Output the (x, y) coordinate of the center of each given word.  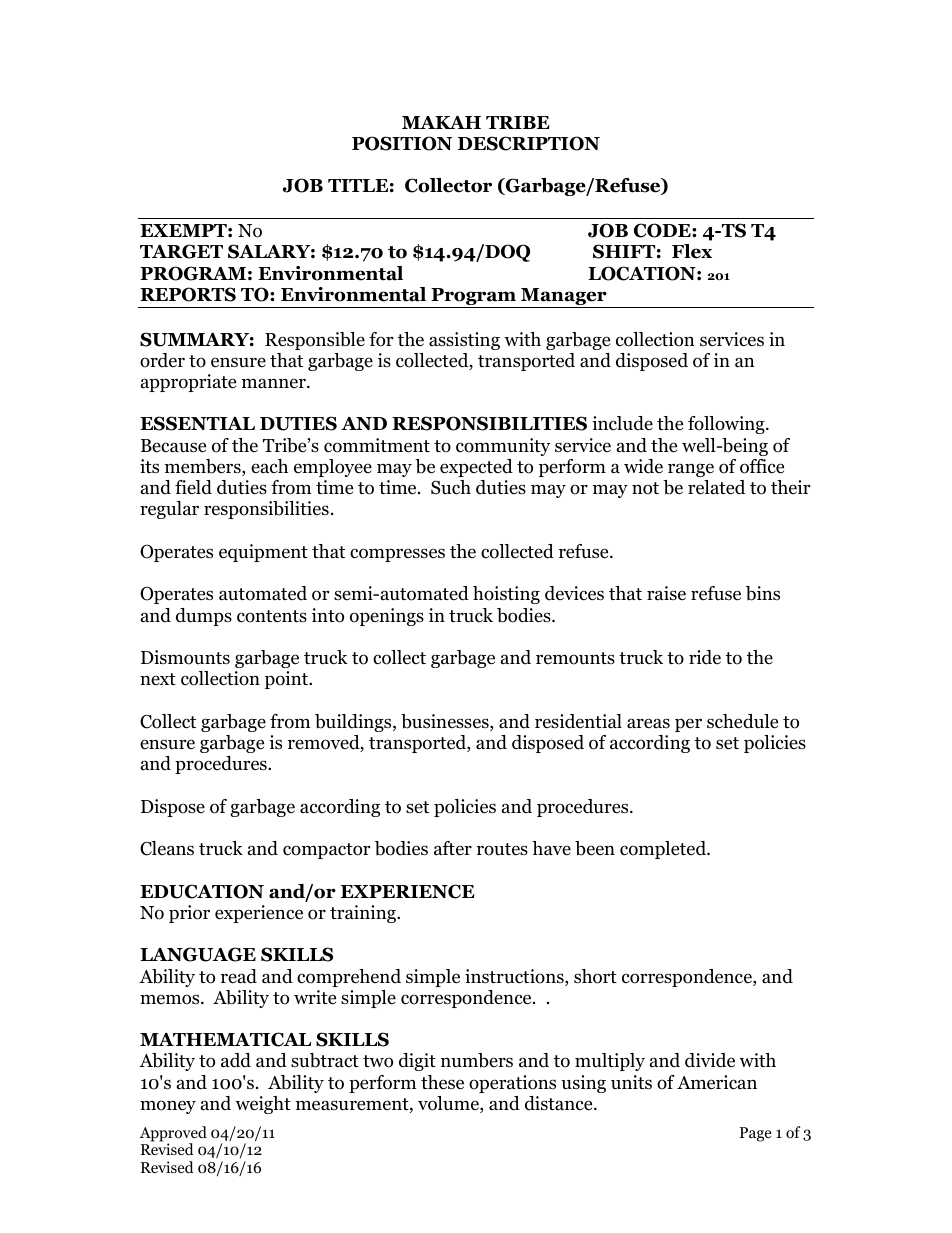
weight (263, 1105)
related (716, 487)
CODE (663, 230)
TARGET (181, 251)
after (453, 848)
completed (664, 850)
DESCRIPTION (529, 143)
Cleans (167, 848)
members (204, 467)
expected (476, 468)
